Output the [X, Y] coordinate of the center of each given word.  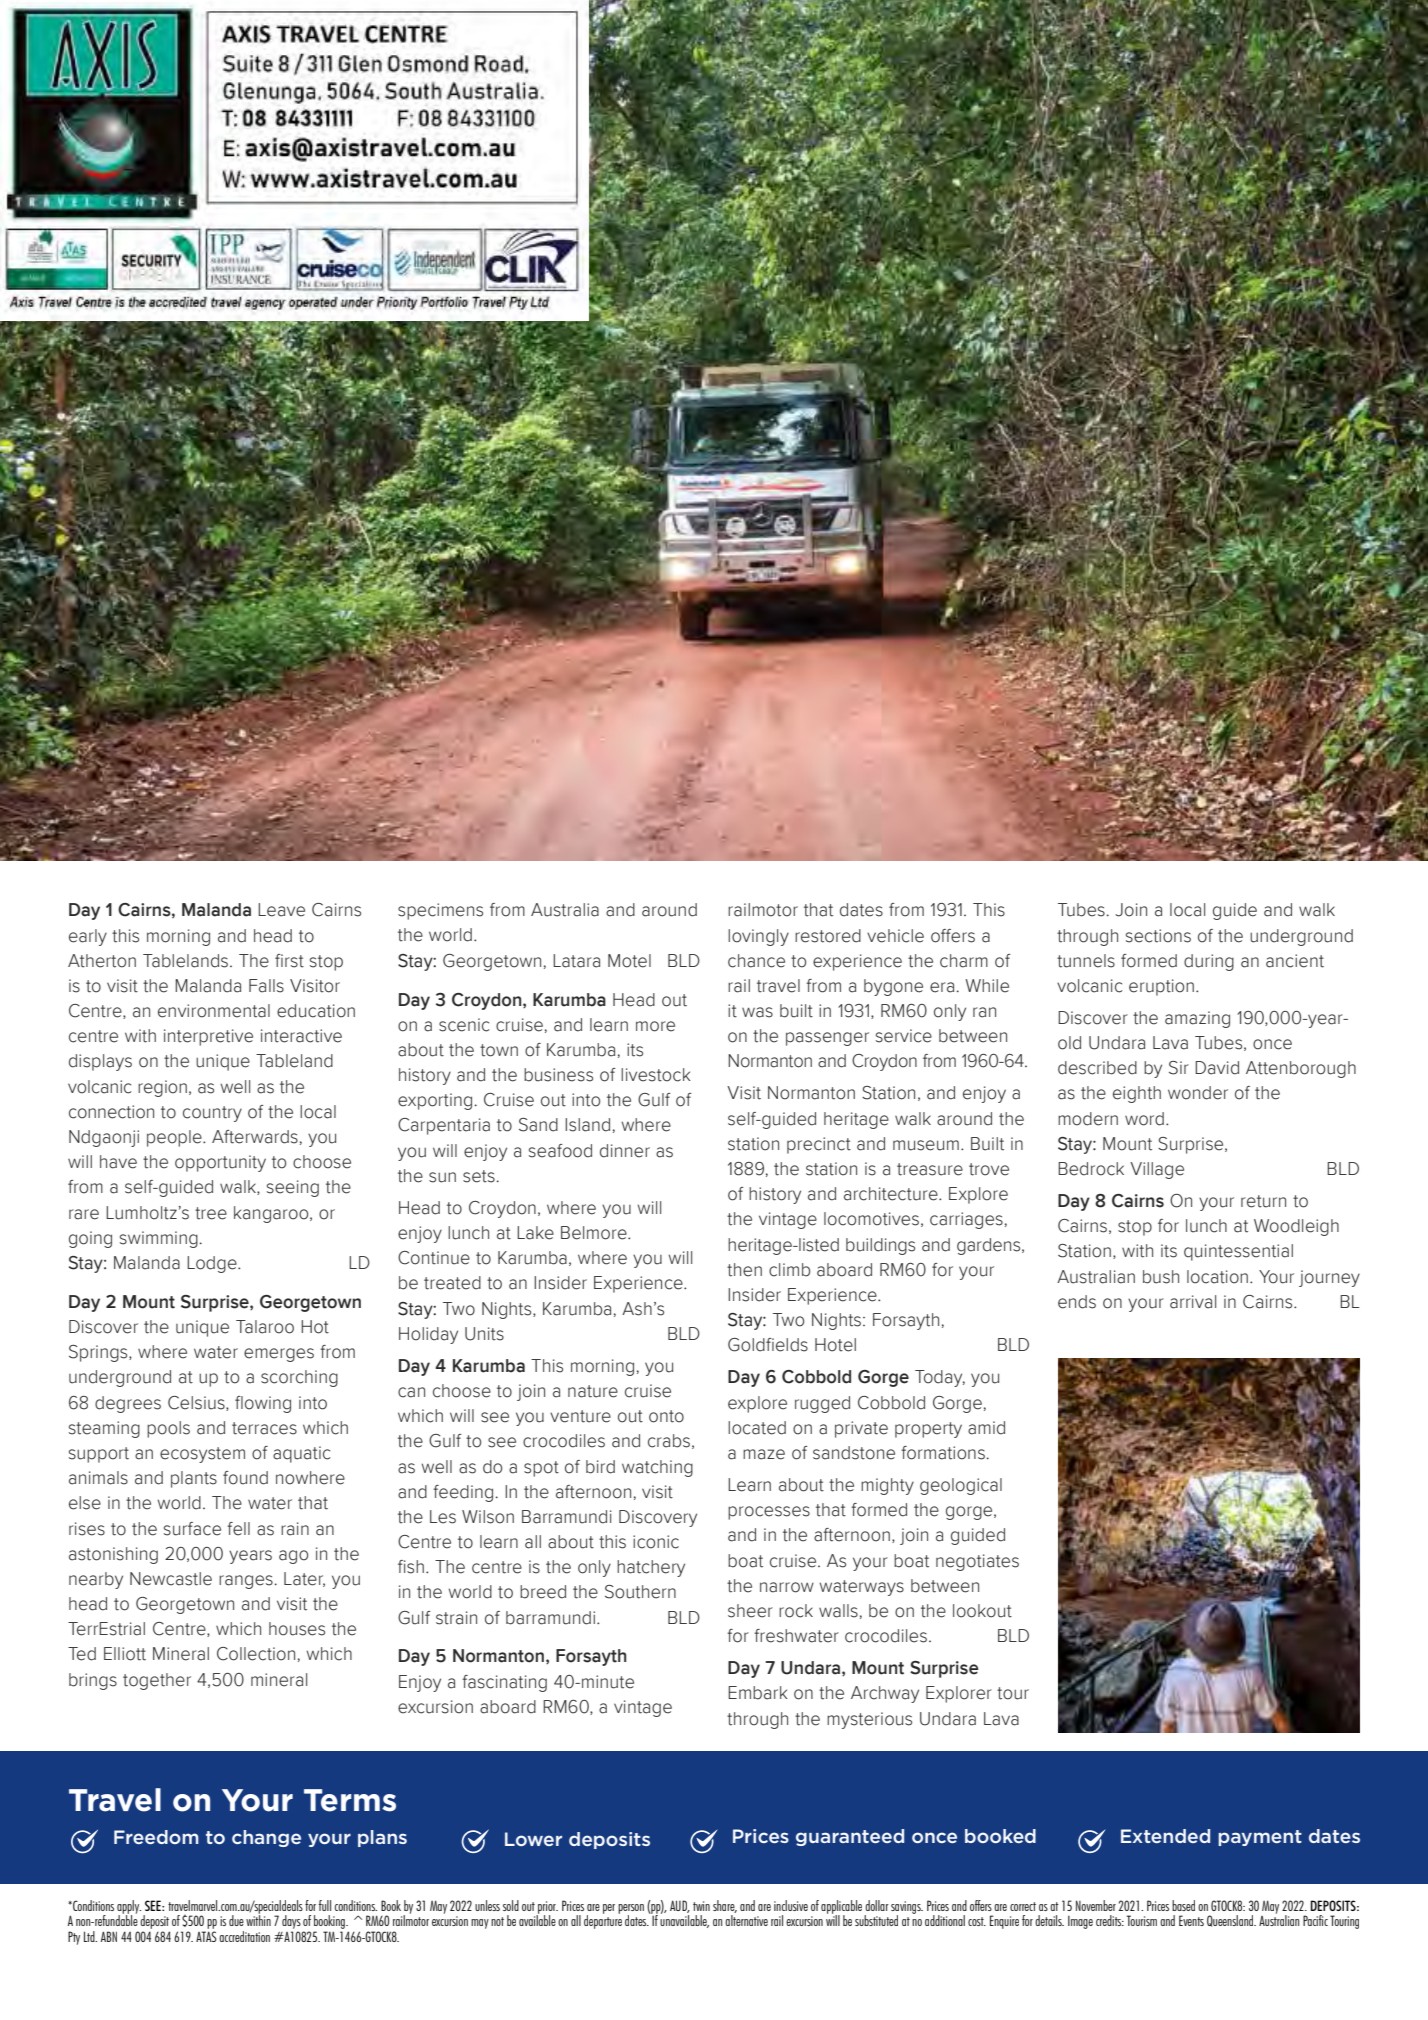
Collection [256, 1654]
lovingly [758, 937]
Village [1157, 1170]
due [236, 1920]
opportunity [220, 1163]
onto [666, 1416]
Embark [758, 1693]
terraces [264, 1428]
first [289, 961]
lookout [982, 1611]
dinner [625, 1151]
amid [986, 1428]
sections [1158, 936]
